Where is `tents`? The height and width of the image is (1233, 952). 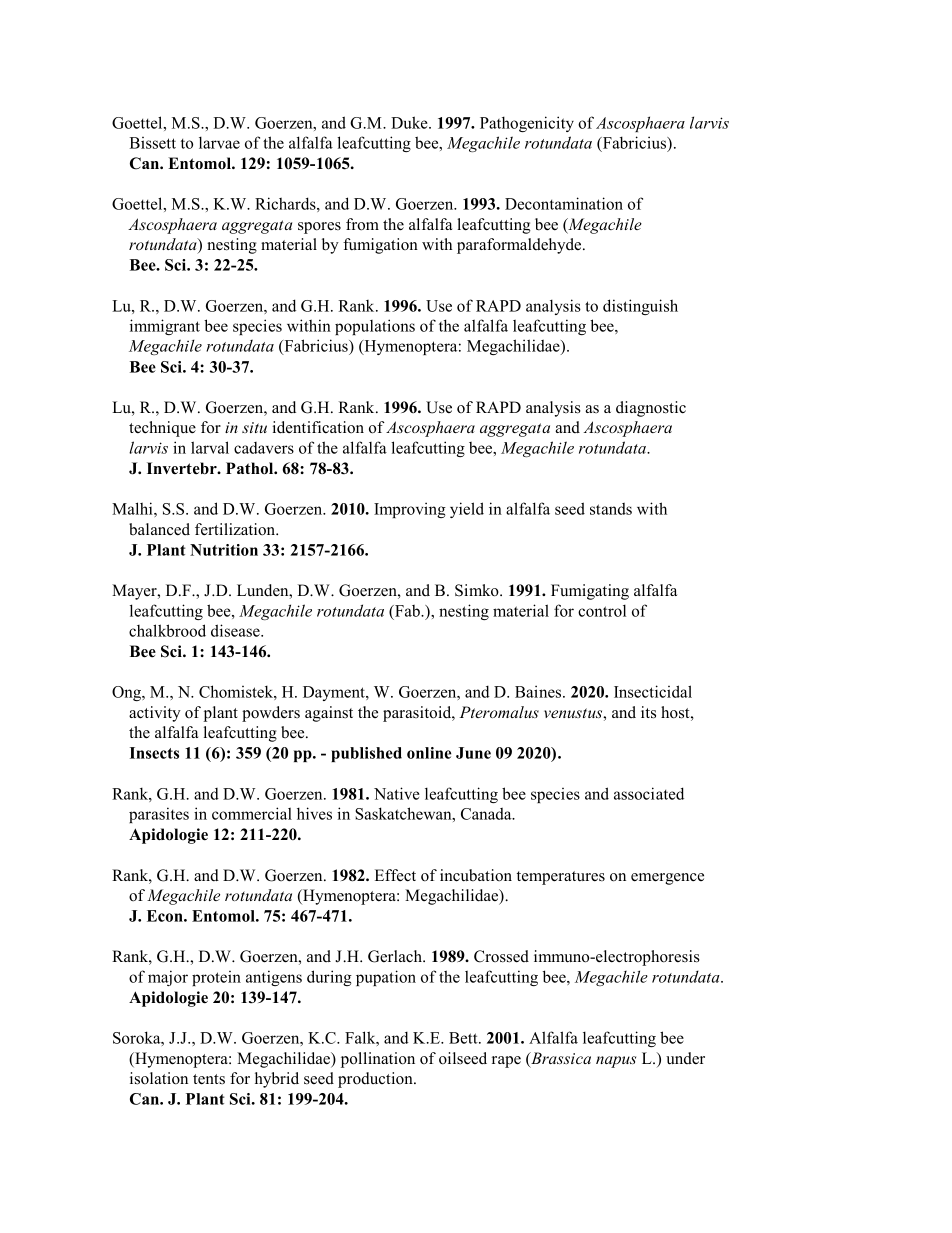 tents is located at coordinates (209, 1079).
